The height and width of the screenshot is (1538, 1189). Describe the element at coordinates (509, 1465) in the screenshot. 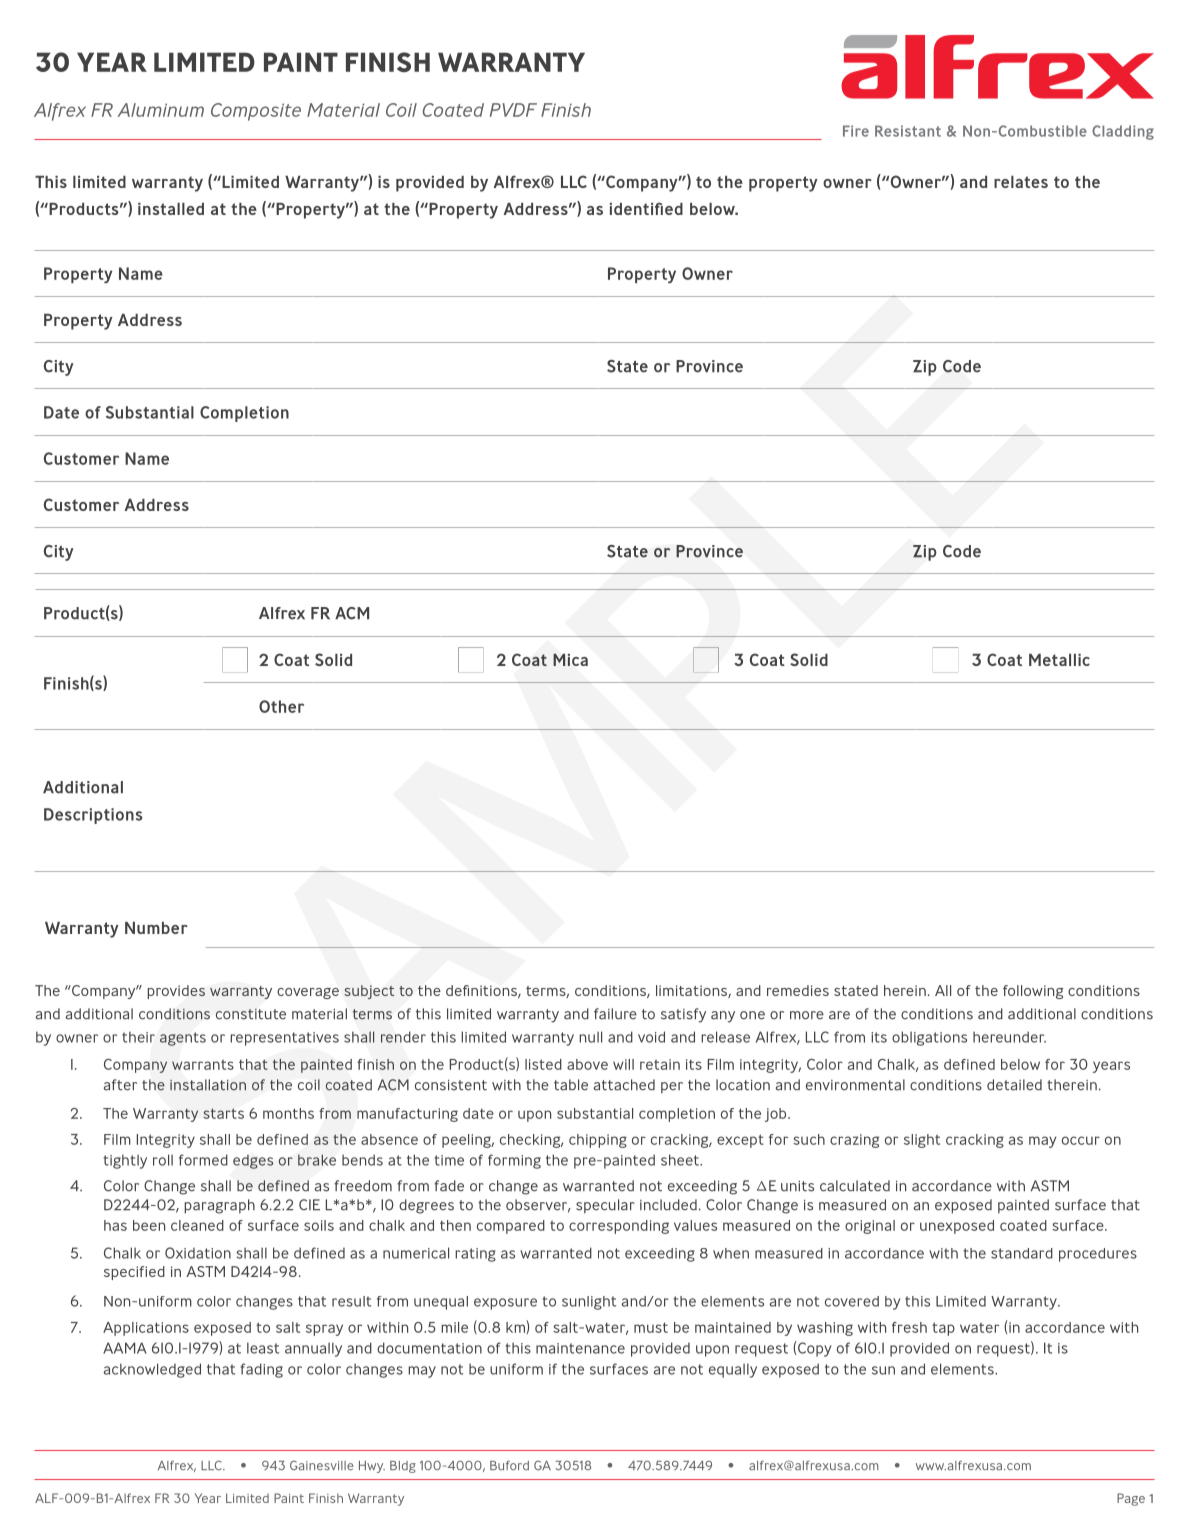

I see `Buford` at that location.
